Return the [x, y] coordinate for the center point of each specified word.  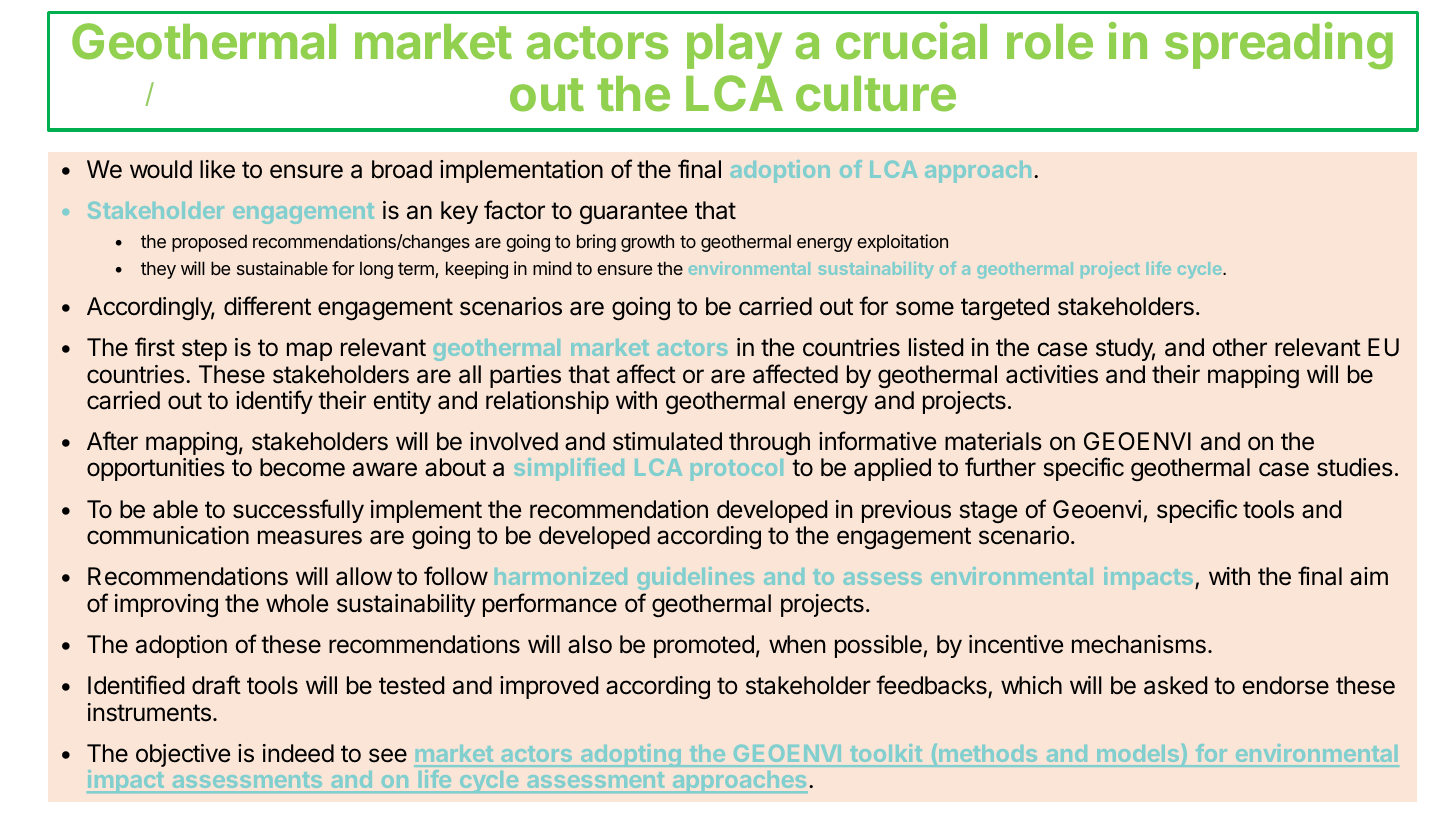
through [769, 443]
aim [1369, 576]
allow [364, 576]
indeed [298, 753]
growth [647, 243]
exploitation [902, 243]
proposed [209, 243]
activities [1052, 374]
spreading [1279, 46]
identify [274, 402]
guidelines [695, 578]
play [734, 46]
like [217, 169]
